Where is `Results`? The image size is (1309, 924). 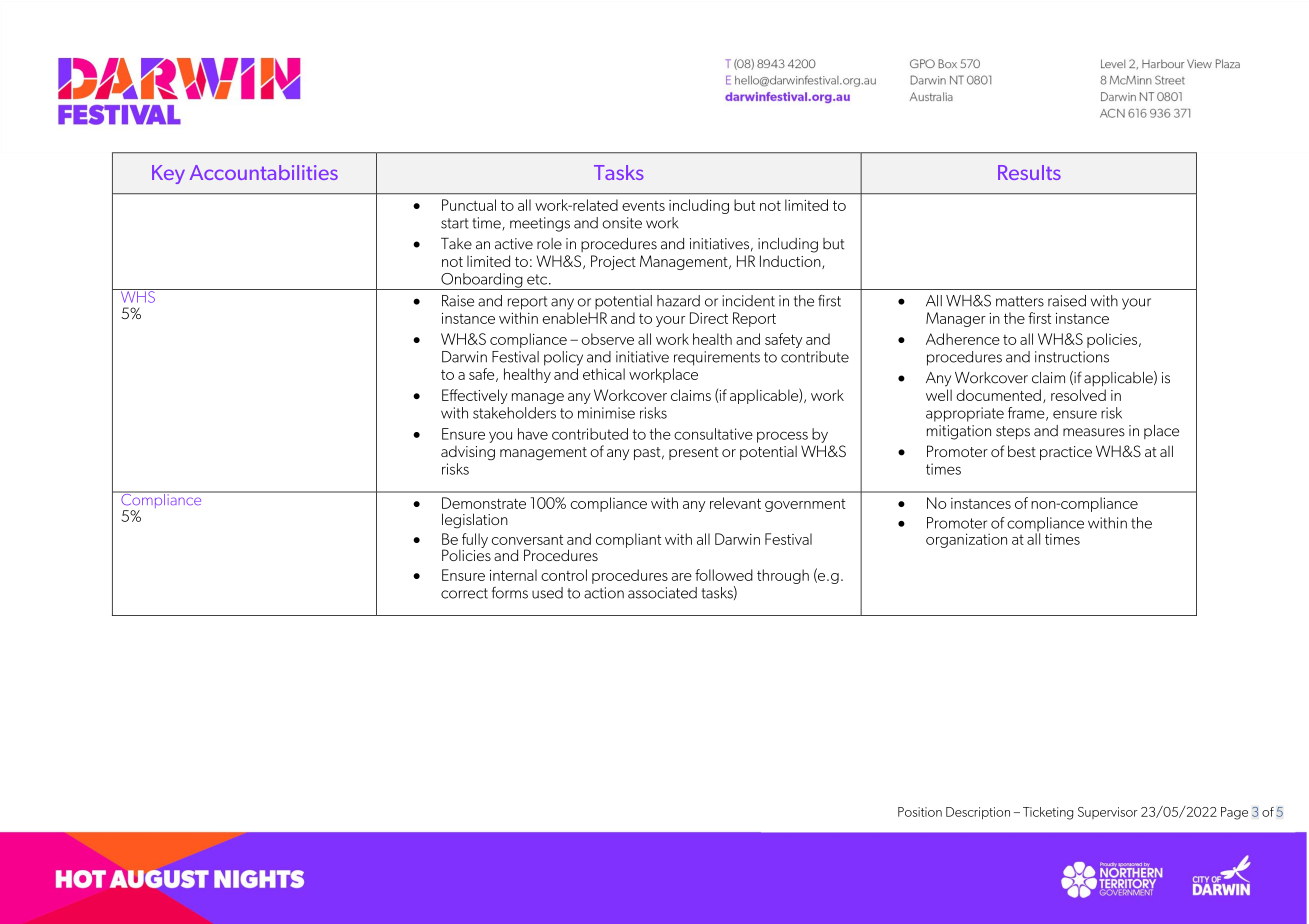 Results is located at coordinates (1029, 172).
